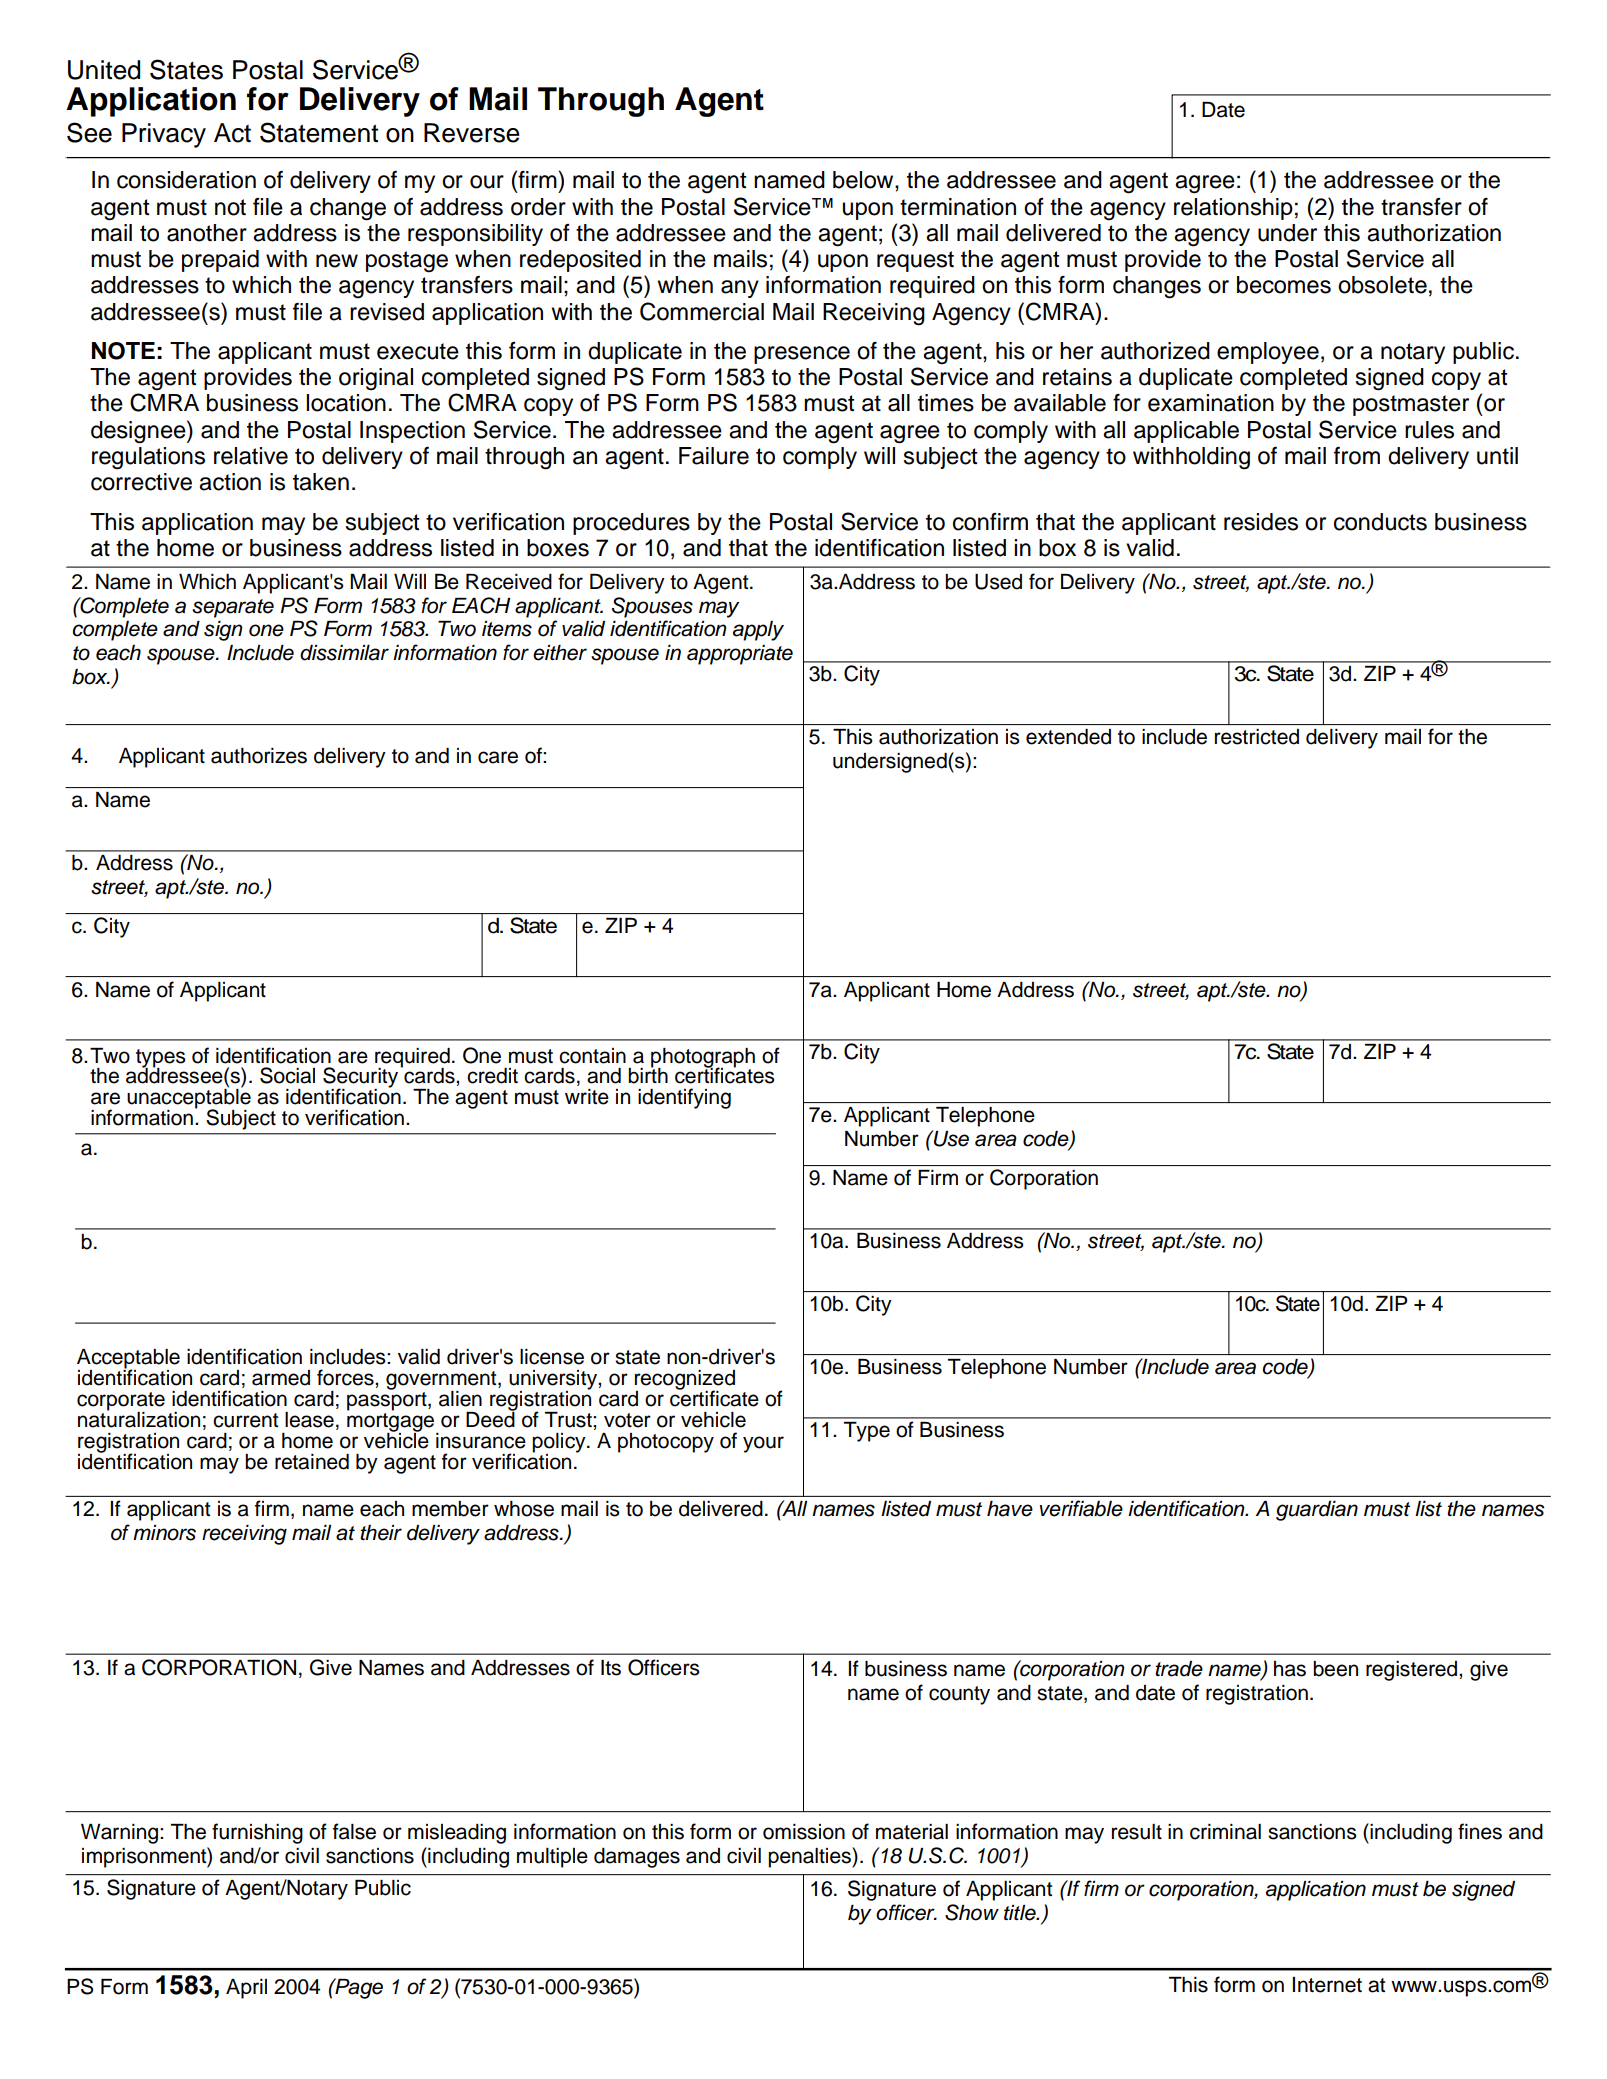  I want to click on Privacy, so click(164, 135).
